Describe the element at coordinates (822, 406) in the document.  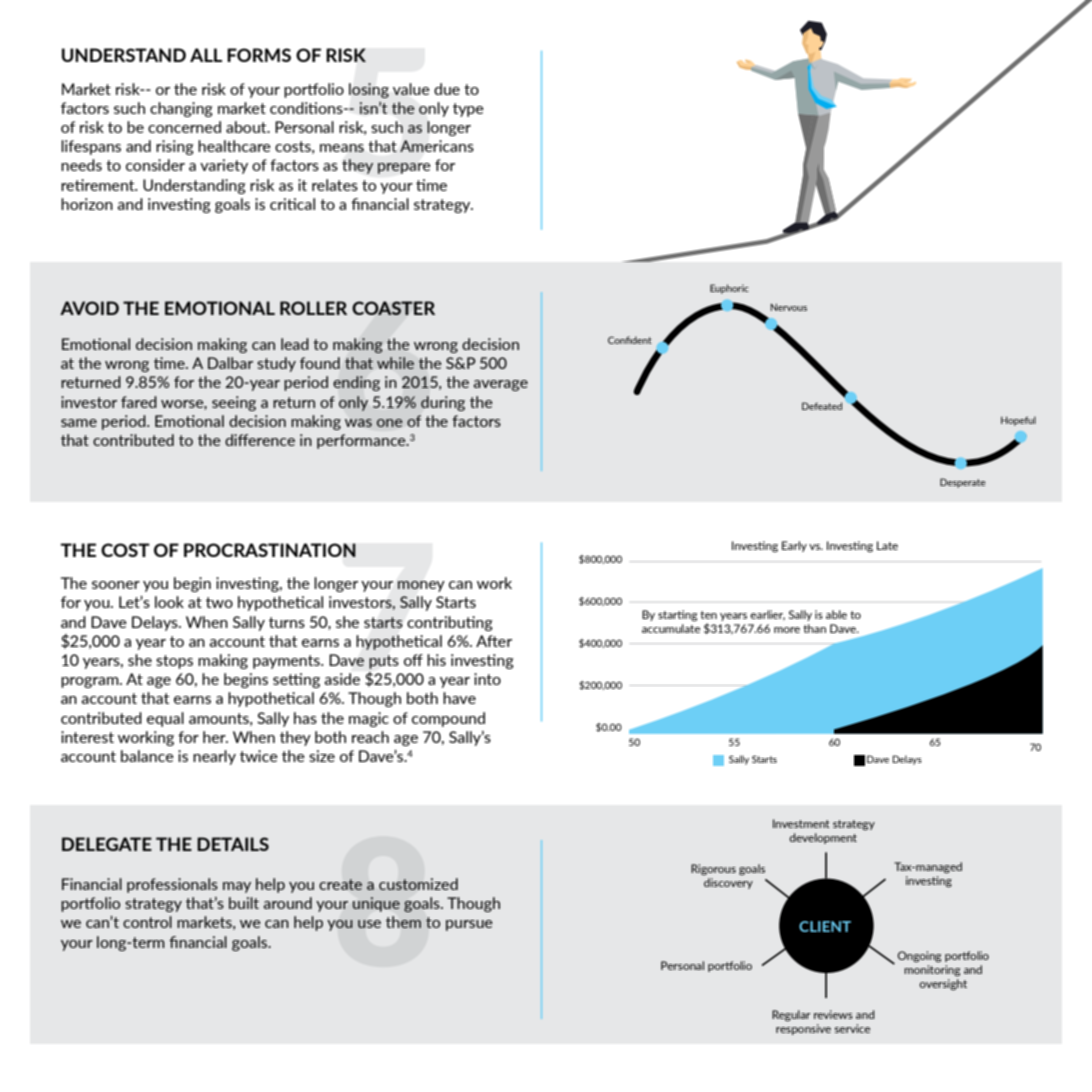
I see `Defeated` at that location.
